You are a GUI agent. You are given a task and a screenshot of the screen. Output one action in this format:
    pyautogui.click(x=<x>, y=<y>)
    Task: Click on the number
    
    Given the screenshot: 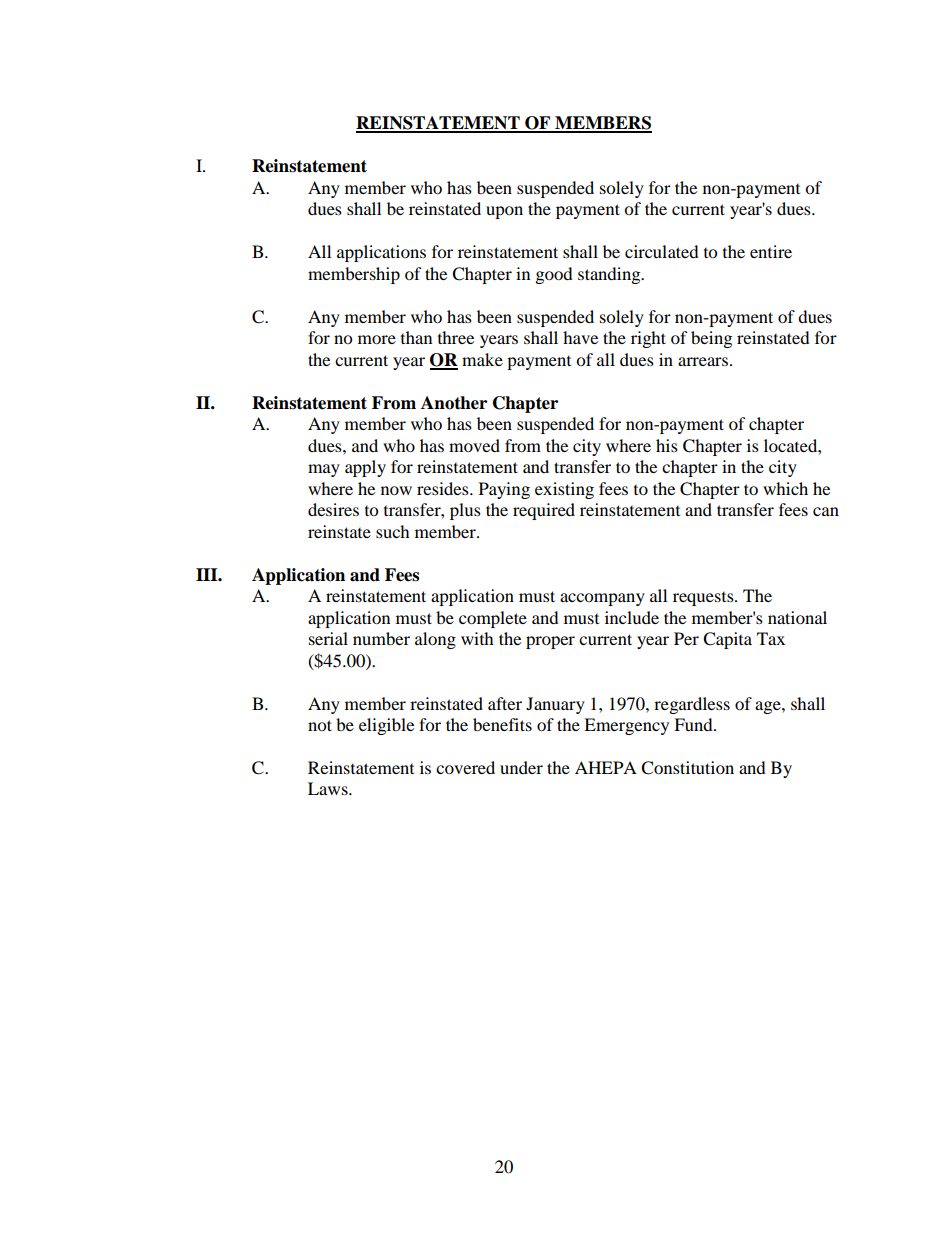 What is the action you would take?
    pyautogui.click(x=381, y=638)
